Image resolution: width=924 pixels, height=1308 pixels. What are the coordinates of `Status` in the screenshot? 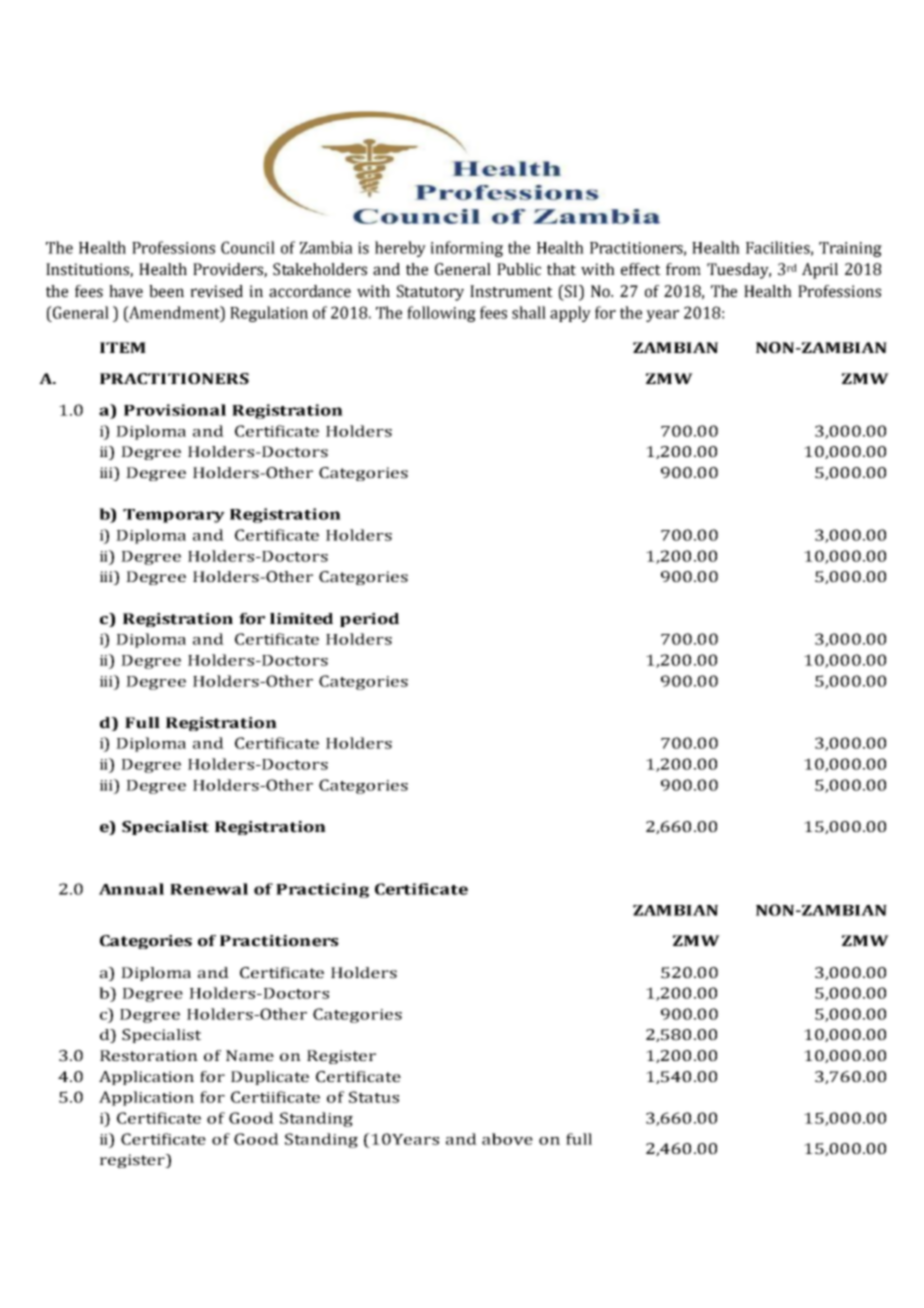 It's located at (374, 1097).
